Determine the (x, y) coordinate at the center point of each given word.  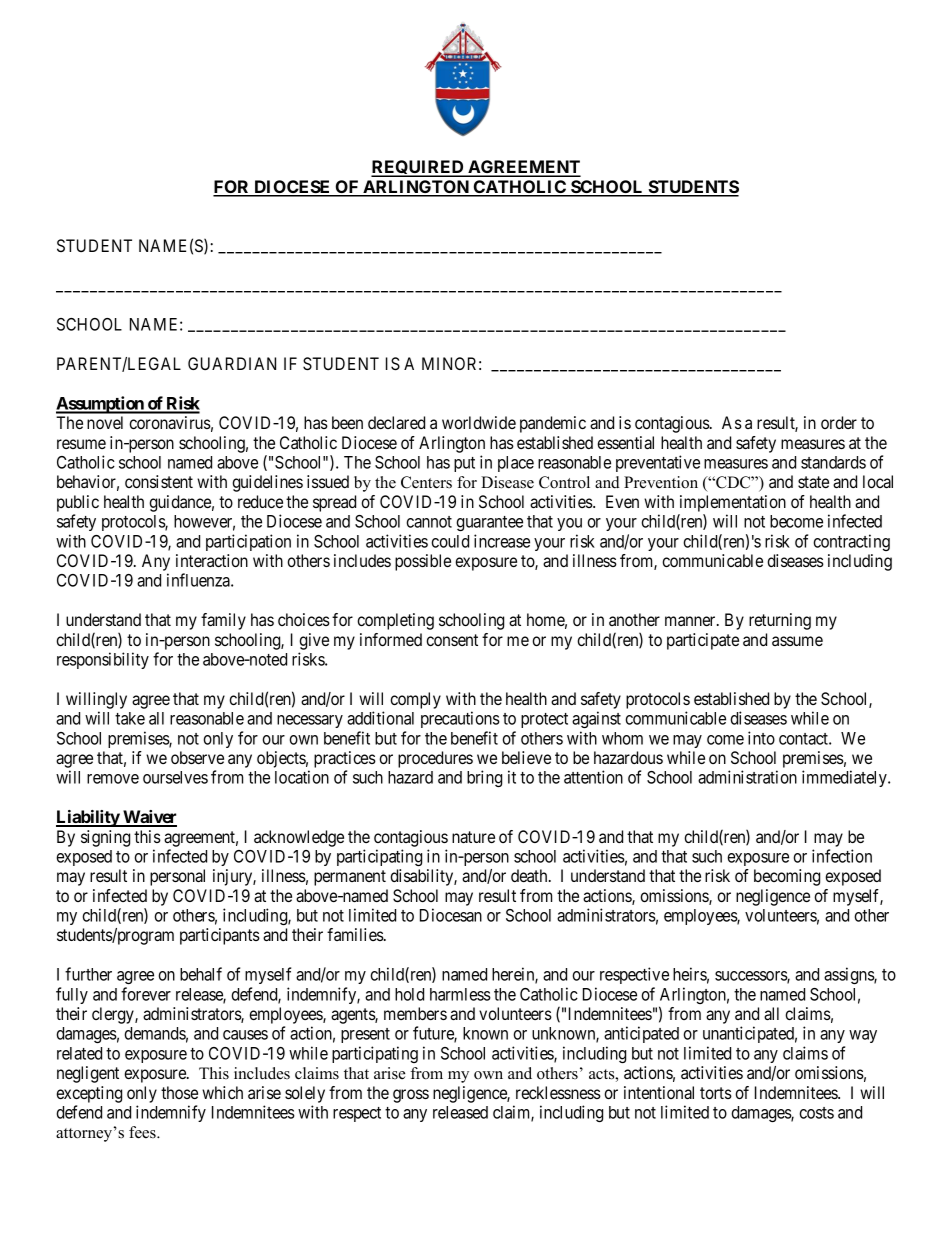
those (179, 1092)
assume (797, 641)
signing (105, 838)
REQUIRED (418, 168)
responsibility (103, 660)
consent (452, 640)
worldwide (479, 422)
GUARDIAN (232, 363)
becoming (787, 877)
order (839, 422)
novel (105, 422)
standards (833, 462)
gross (411, 1096)
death (530, 875)
